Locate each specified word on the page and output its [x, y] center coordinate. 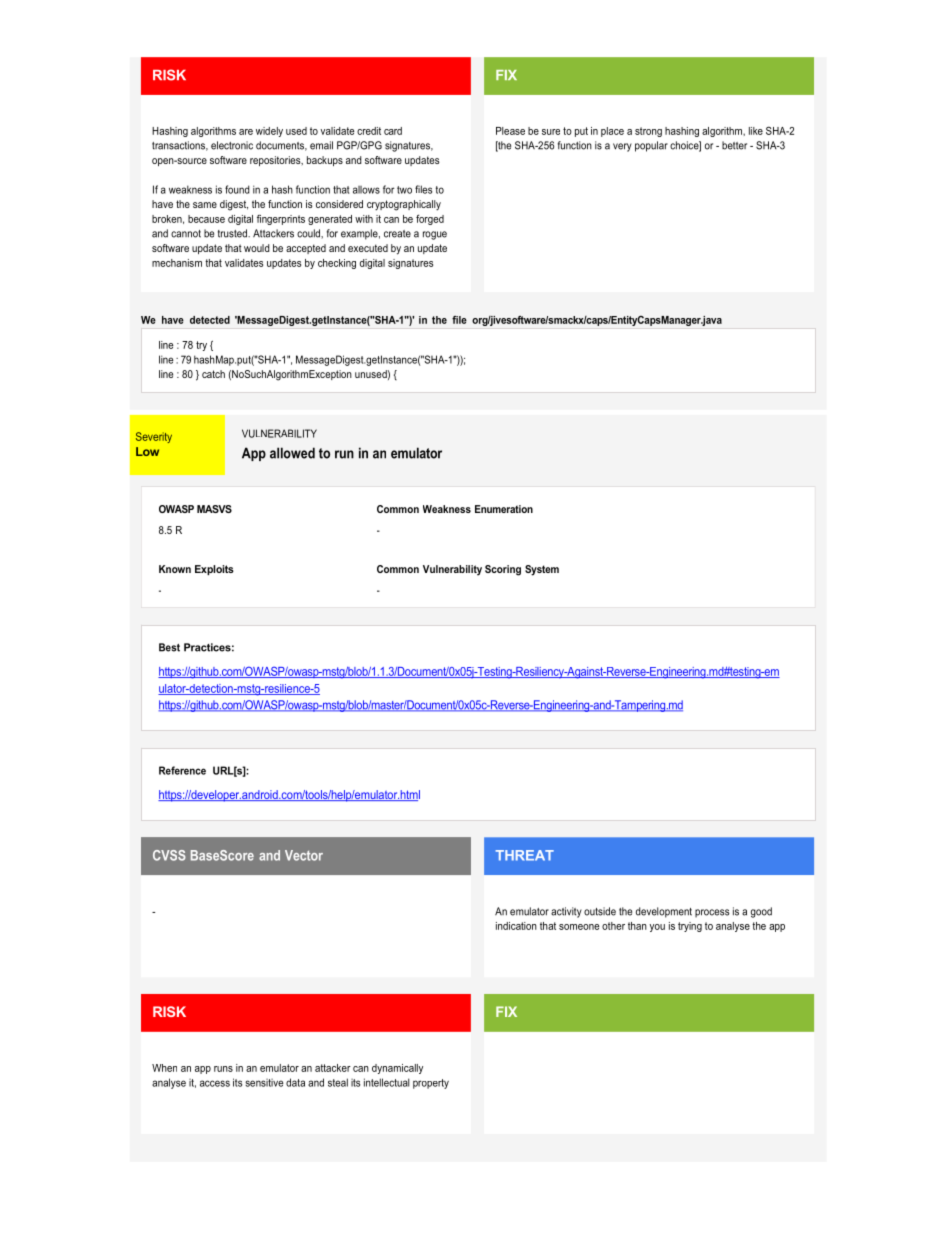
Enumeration [504, 509]
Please [510, 131]
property [431, 1084]
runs [223, 1069]
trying [690, 927]
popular [651, 146]
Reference [182, 770]
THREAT [524, 855]
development [664, 912]
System [542, 570]
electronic [232, 145]
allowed [292, 453]
